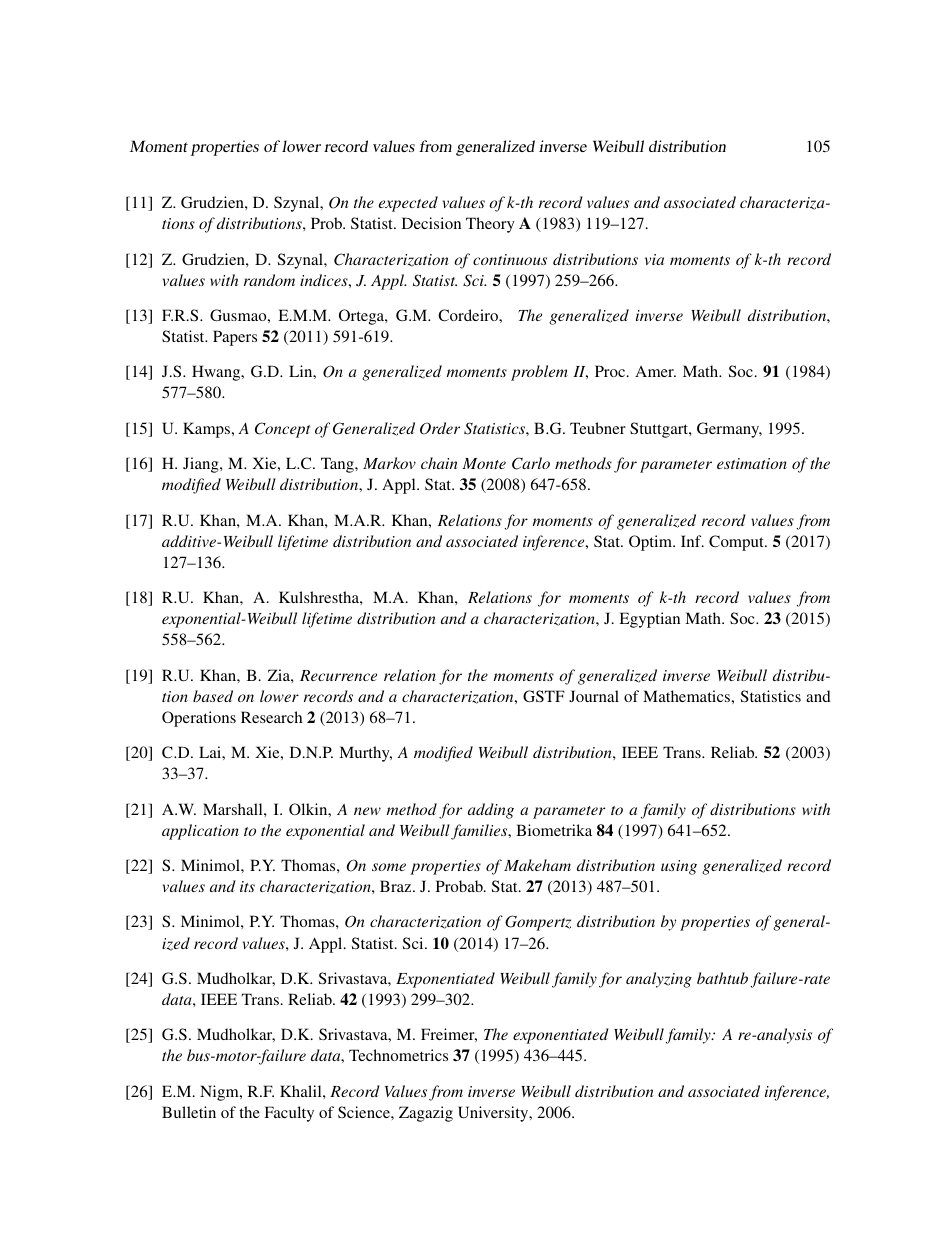 The width and height of the page is (952, 1233). I want to click on Research, so click(271, 717).
